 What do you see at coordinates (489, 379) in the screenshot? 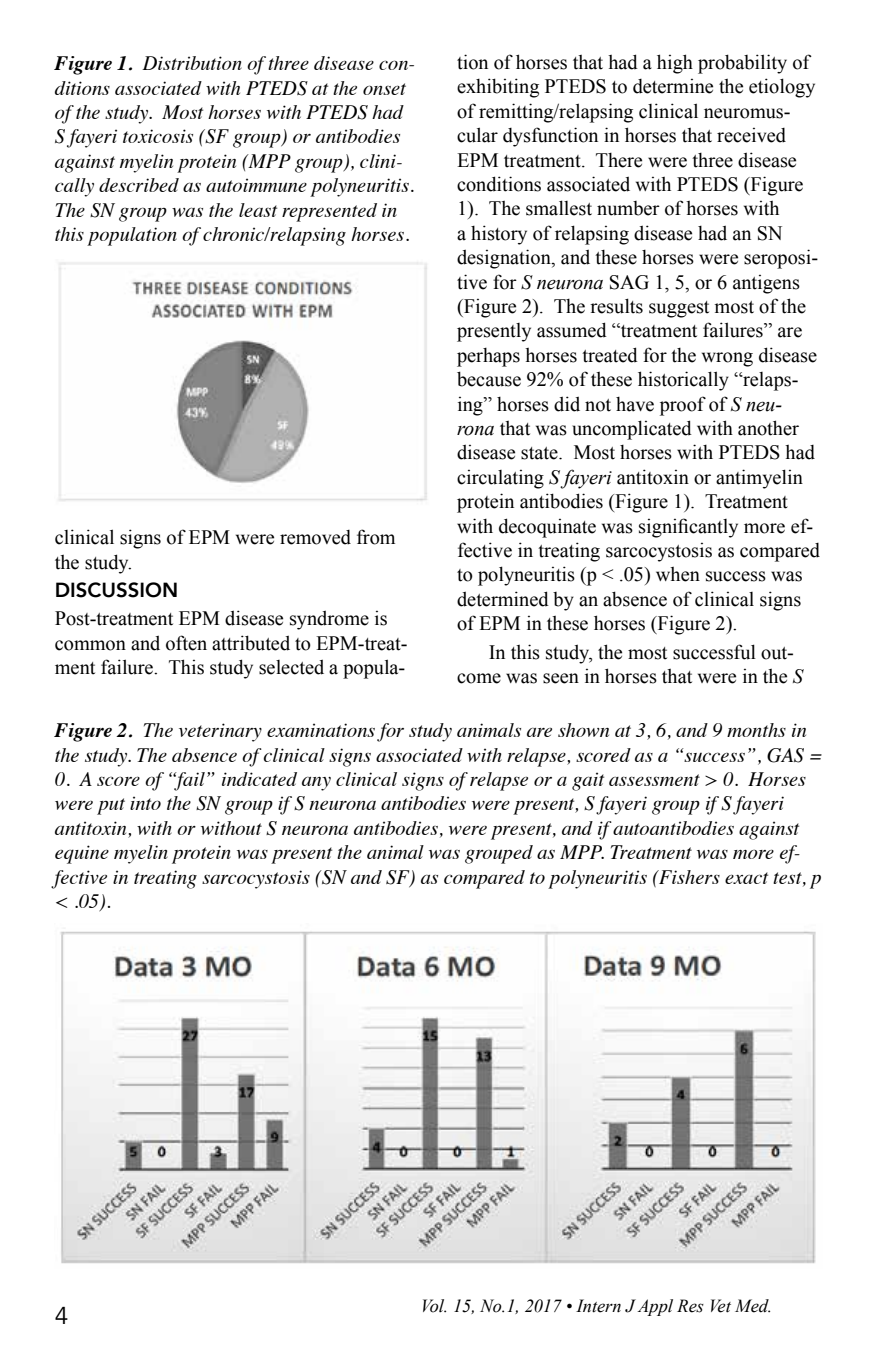
I see `because` at bounding box center [489, 379].
